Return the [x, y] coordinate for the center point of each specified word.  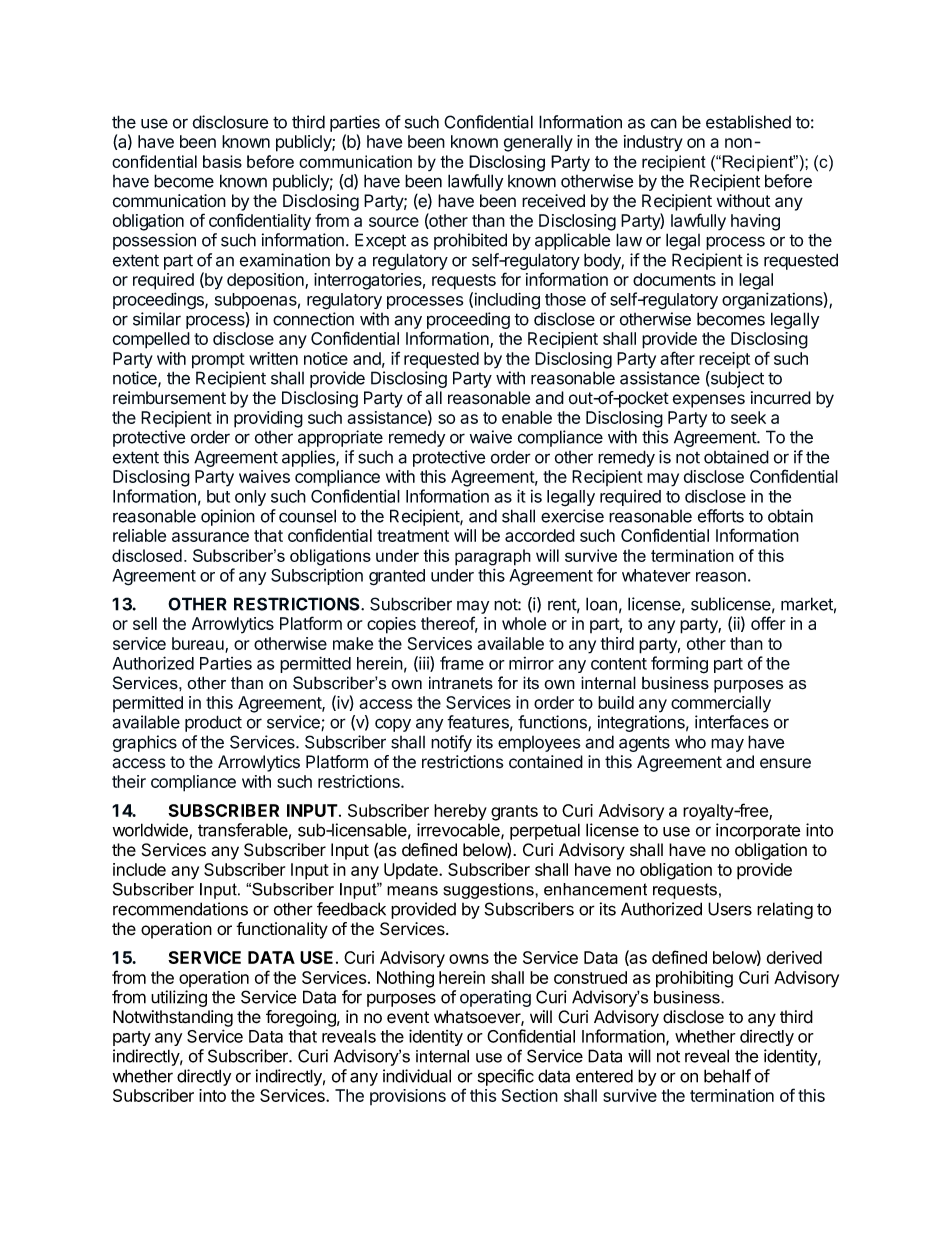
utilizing [179, 998]
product [213, 723]
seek [748, 417]
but [218, 496]
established [748, 122]
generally [538, 143]
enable [527, 417]
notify [451, 743]
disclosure [230, 122]
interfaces [732, 722]
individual [417, 1076]
